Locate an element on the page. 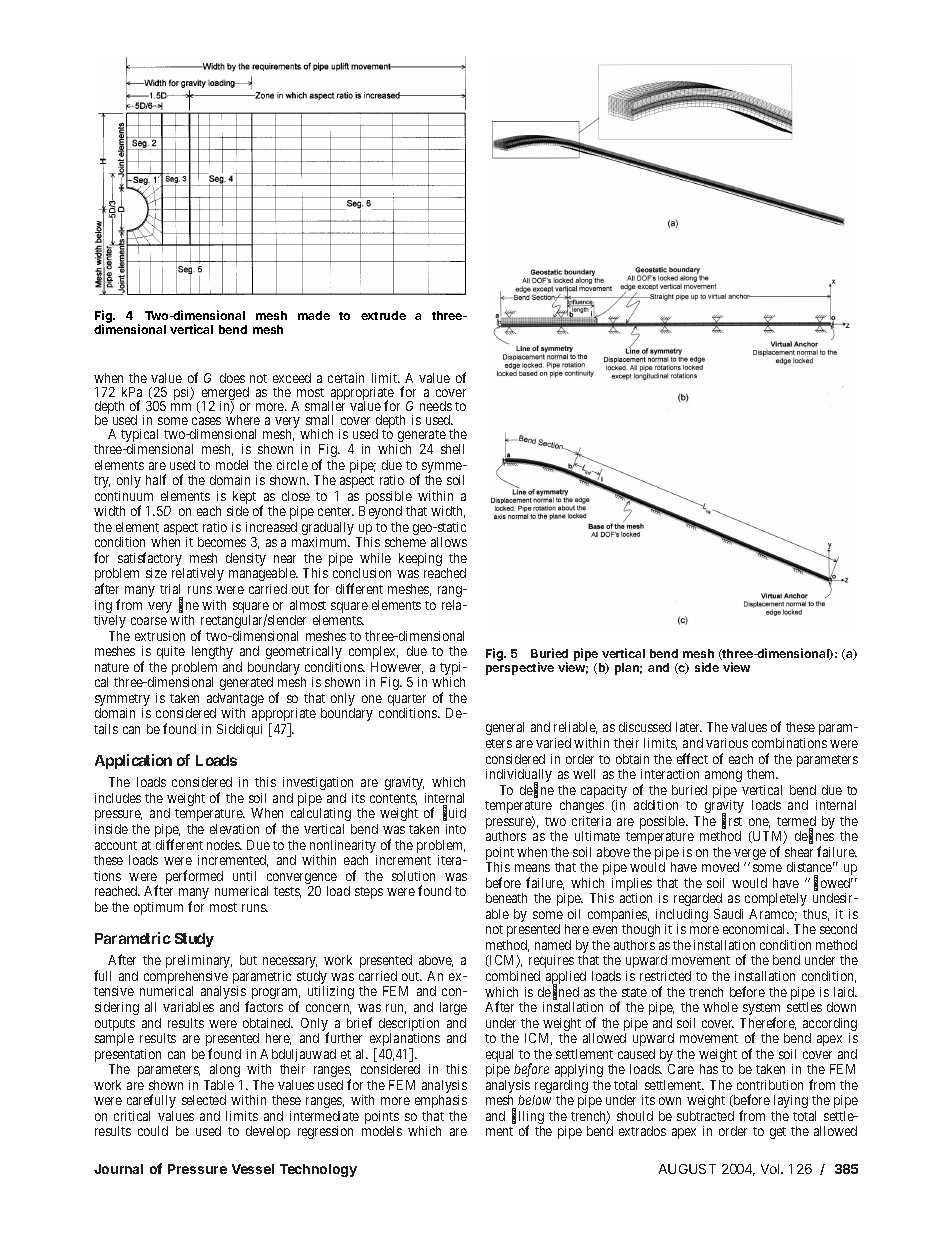  needs is located at coordinates (436, 406).
